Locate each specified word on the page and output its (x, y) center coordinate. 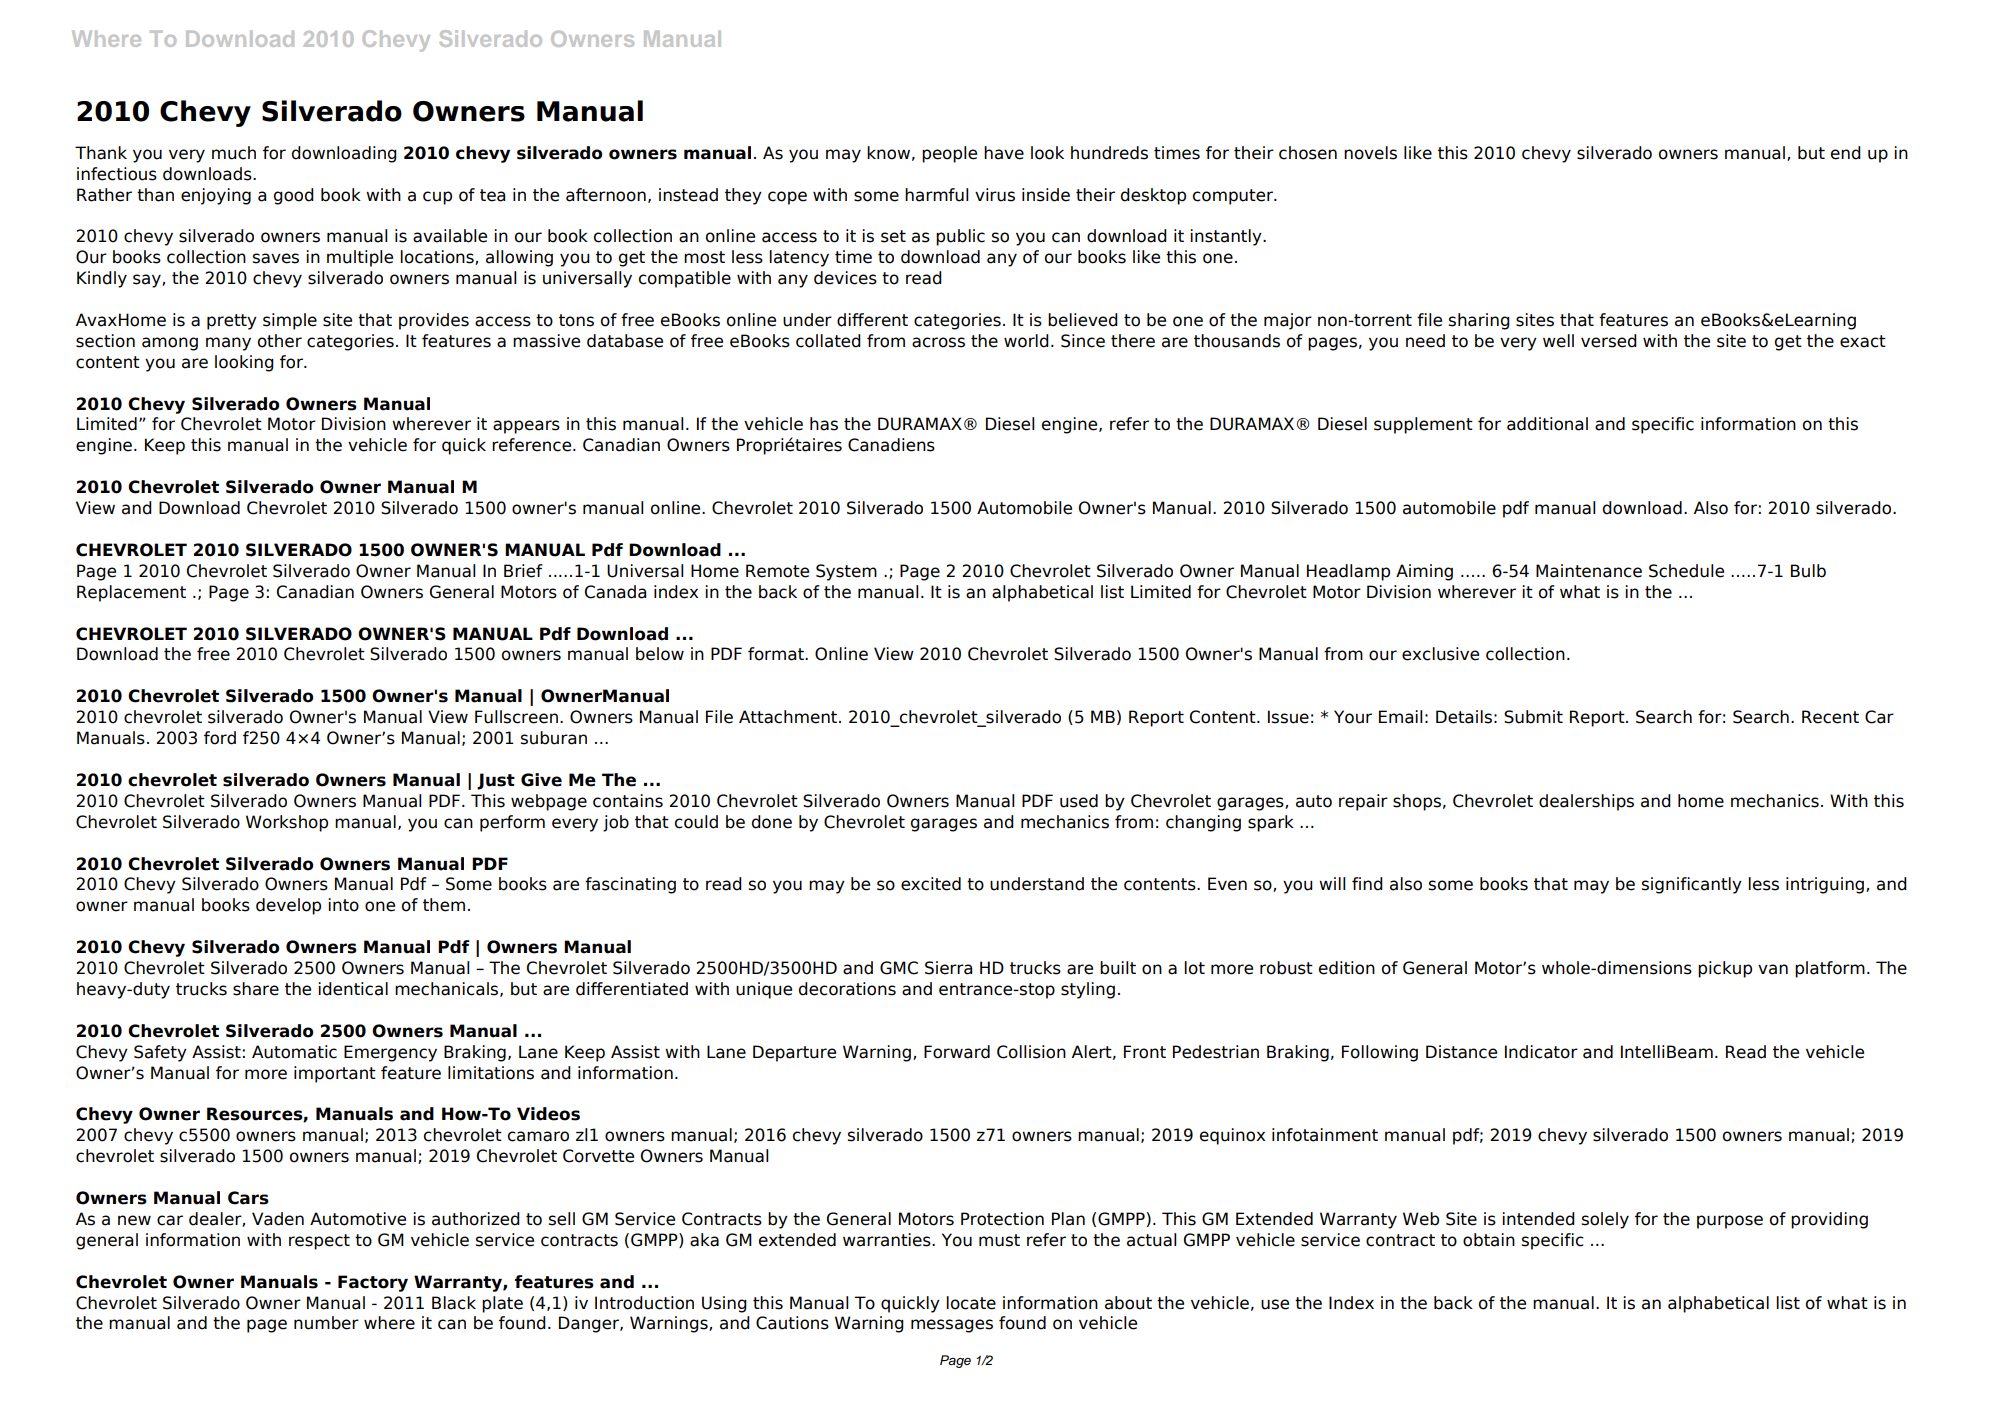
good (294, 196)
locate (971, 1303)
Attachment (789, 717)
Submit (1533, 717)
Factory (373, 1283)
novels (1370, 153)
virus (995, 195)
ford (220, 738)
